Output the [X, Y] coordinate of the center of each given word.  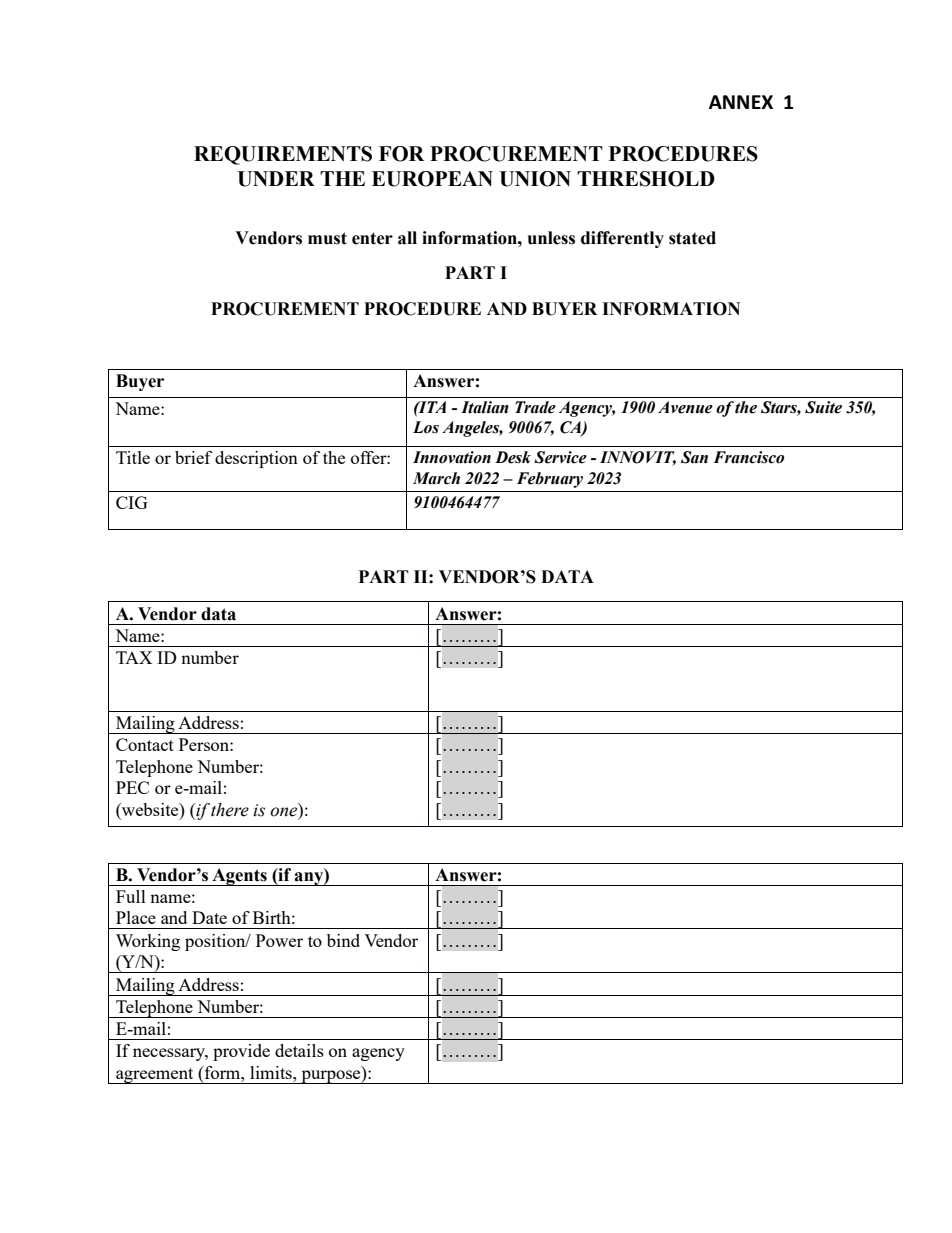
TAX [134, 657]
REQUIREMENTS [283, 155]
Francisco [748, 457]
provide [241, 1052]
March [436, 478]
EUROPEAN [432, 179]
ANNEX [741, 102]
